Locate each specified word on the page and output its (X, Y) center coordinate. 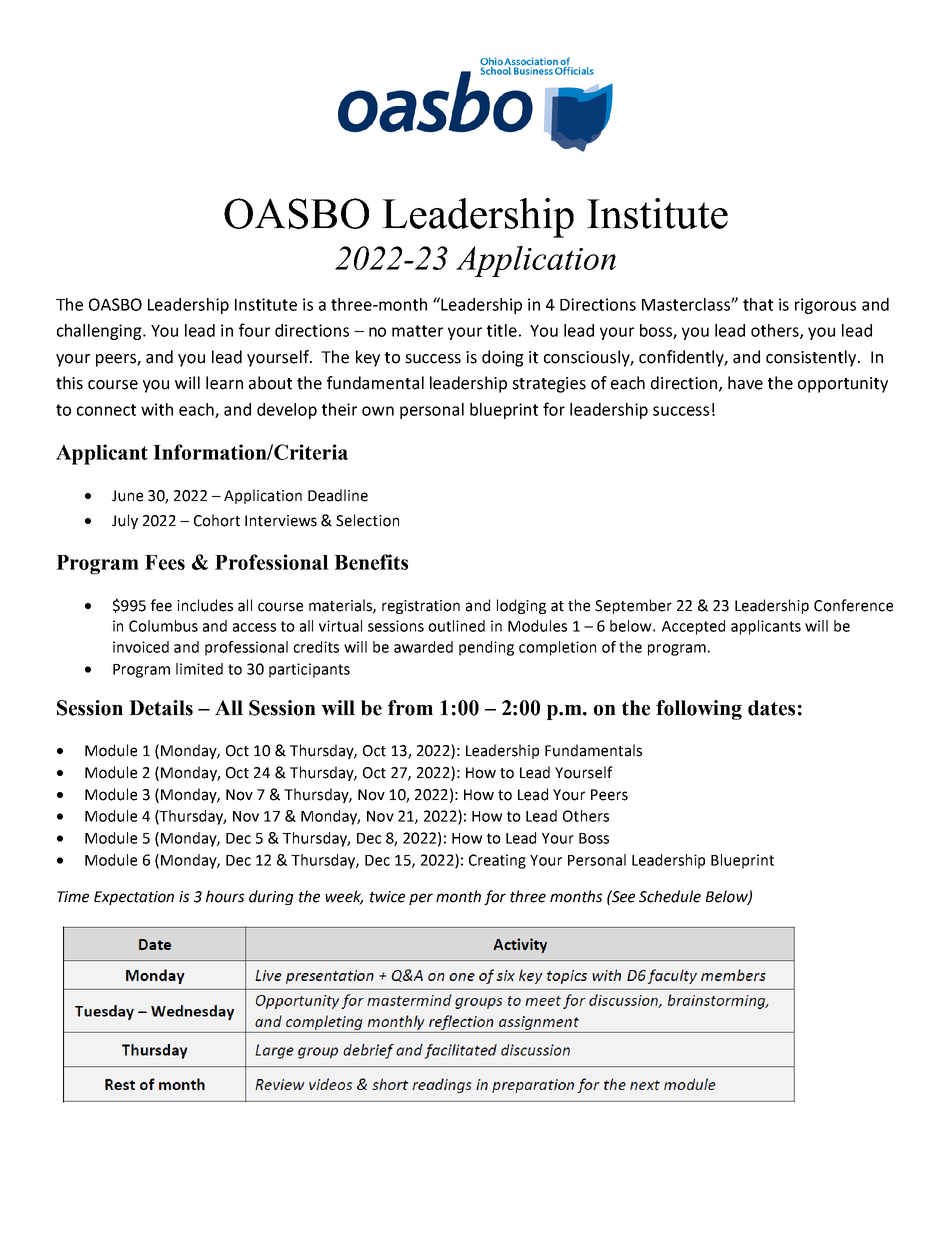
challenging (100, 332)
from (410, 708)
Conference (853, 605)
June (127, 496)
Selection (367, 520)
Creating (497, 861)
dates (771, 708)
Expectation (134, 898)
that (758, 304)
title (502, 330)
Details (161, 708)
